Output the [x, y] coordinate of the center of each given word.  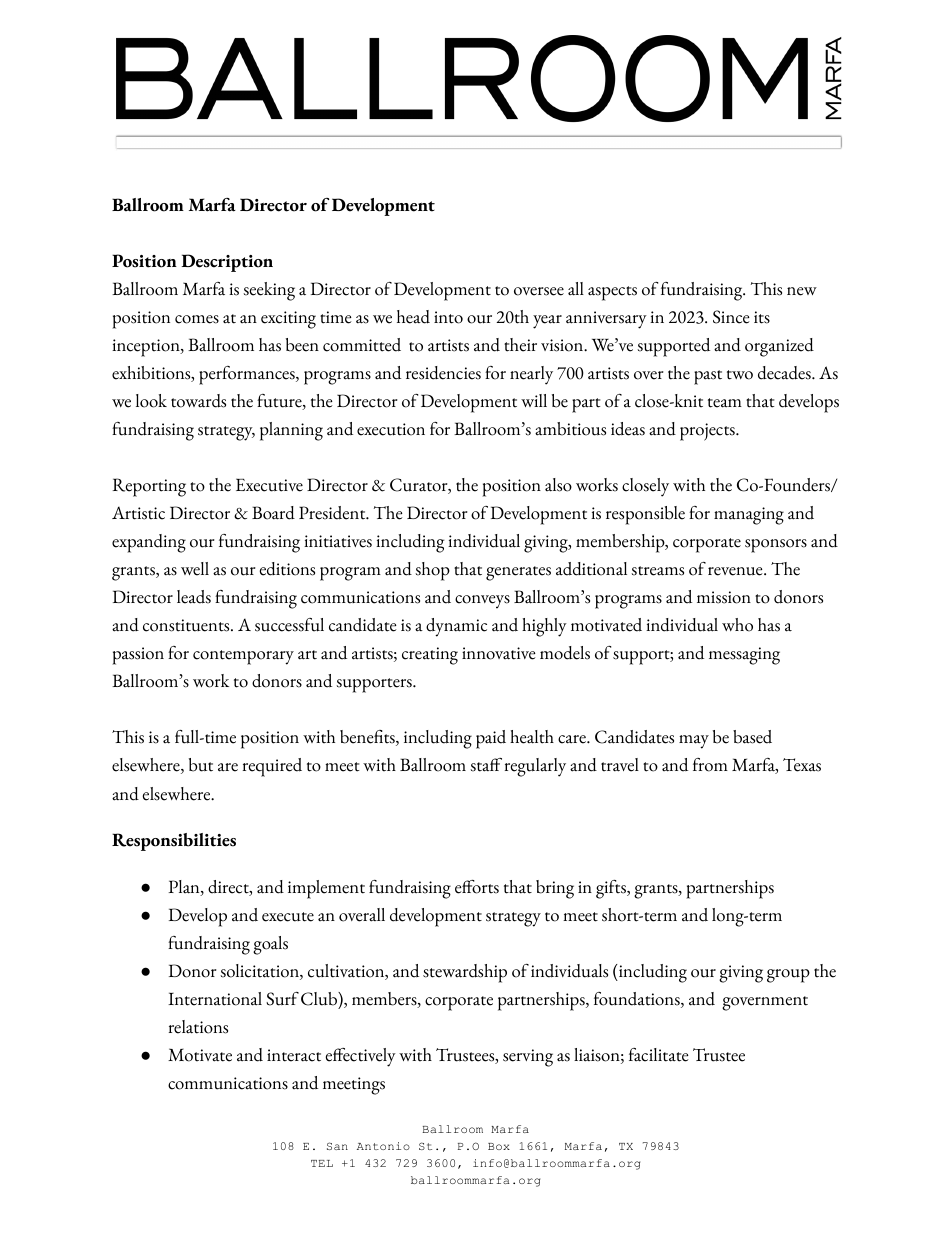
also [558, 485]
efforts [477, 887]
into [448, 317]
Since [731, 317]
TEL [322, 1163]
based [752, 737]
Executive [269, 485]
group [788, 976]
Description [227, 263]
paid [491, 739]
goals [270, 945]
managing [749, 516]
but [201, 765]
